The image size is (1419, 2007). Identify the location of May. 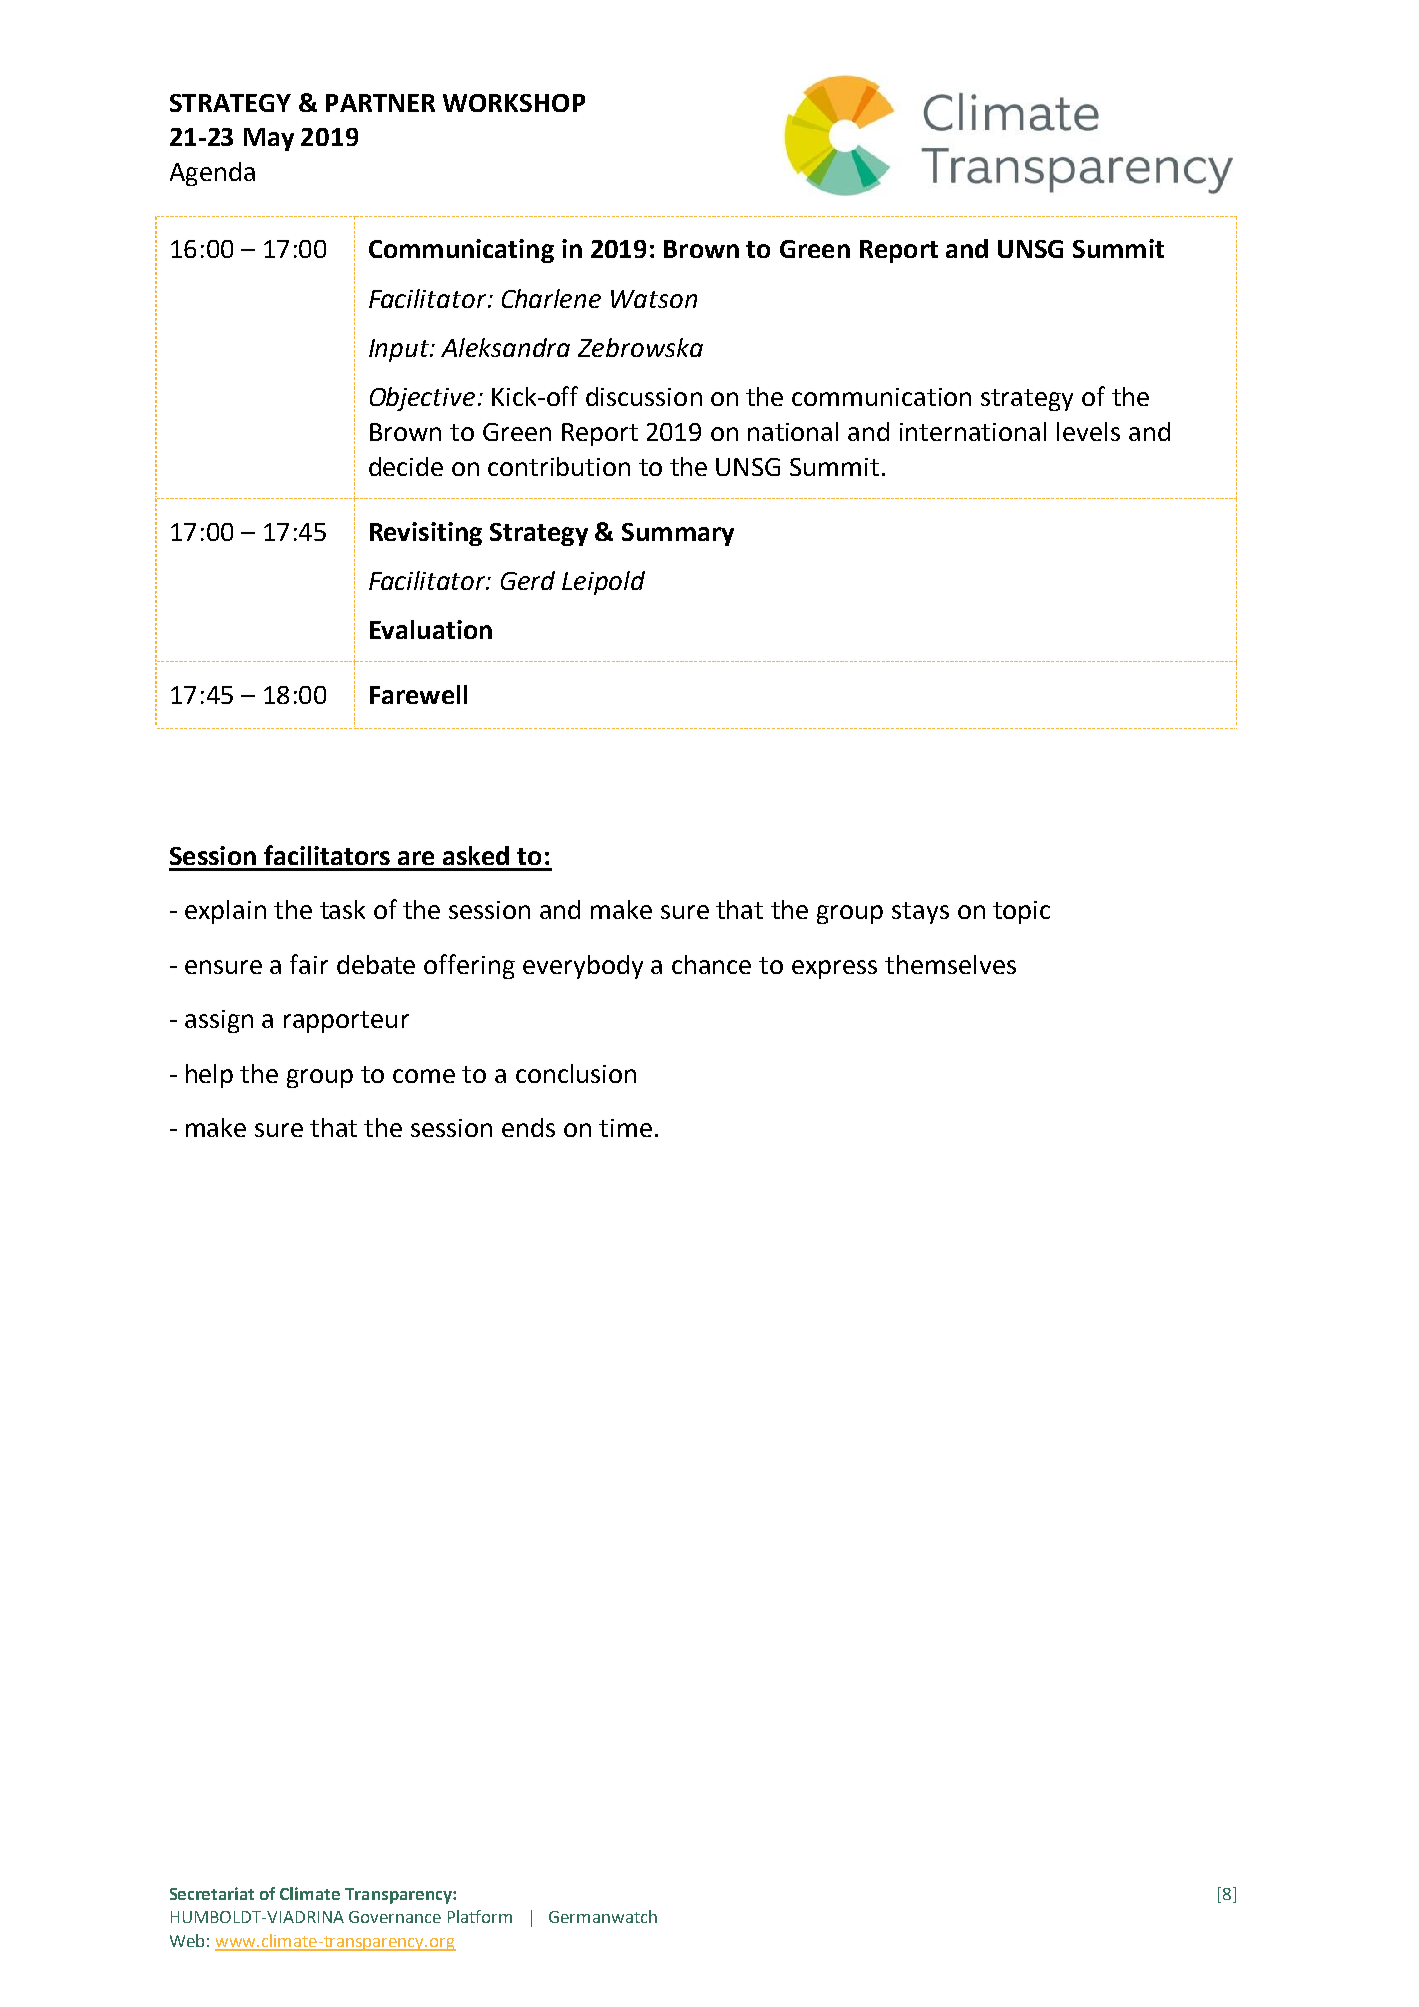
(269, 139).
